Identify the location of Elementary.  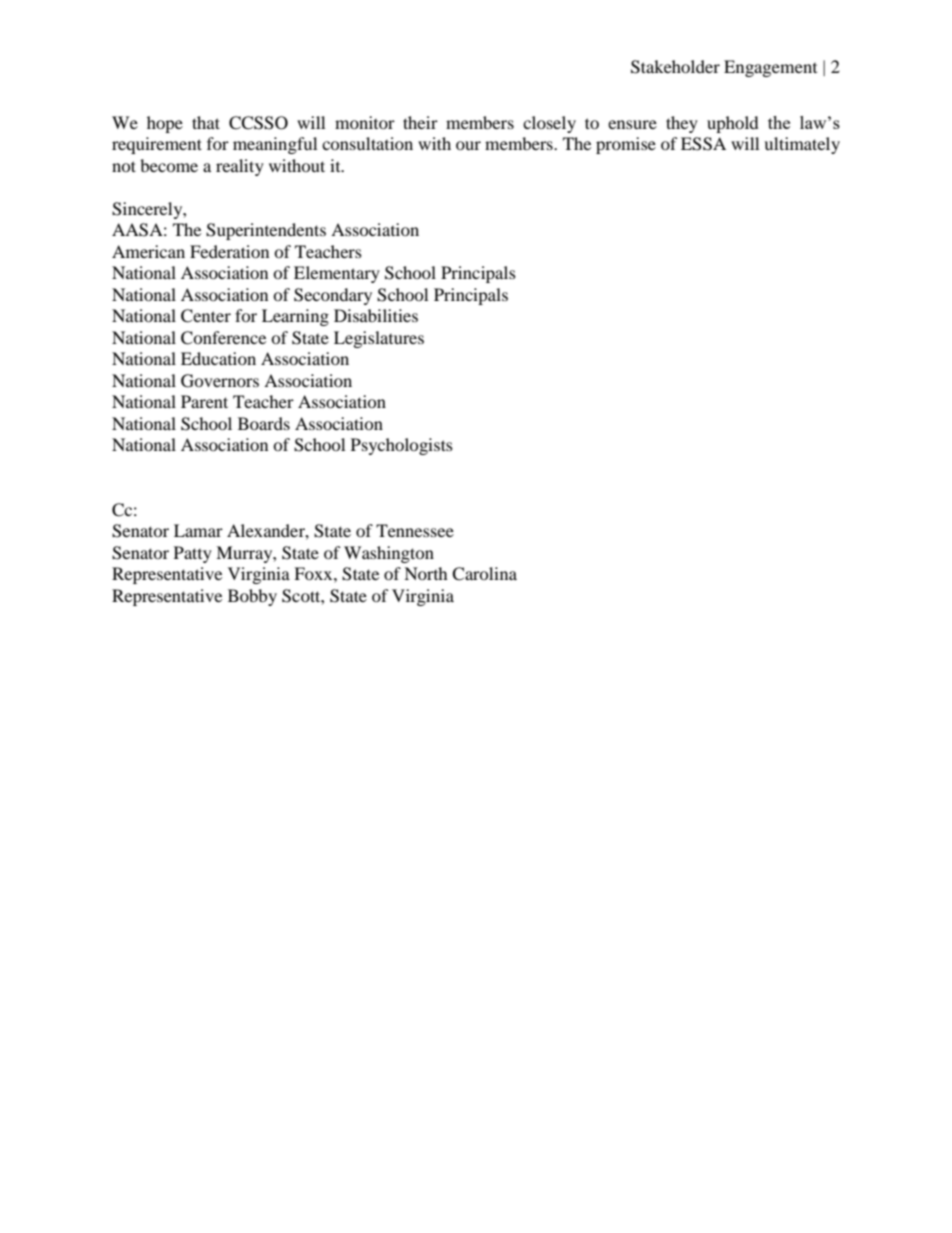
(337, 274).
